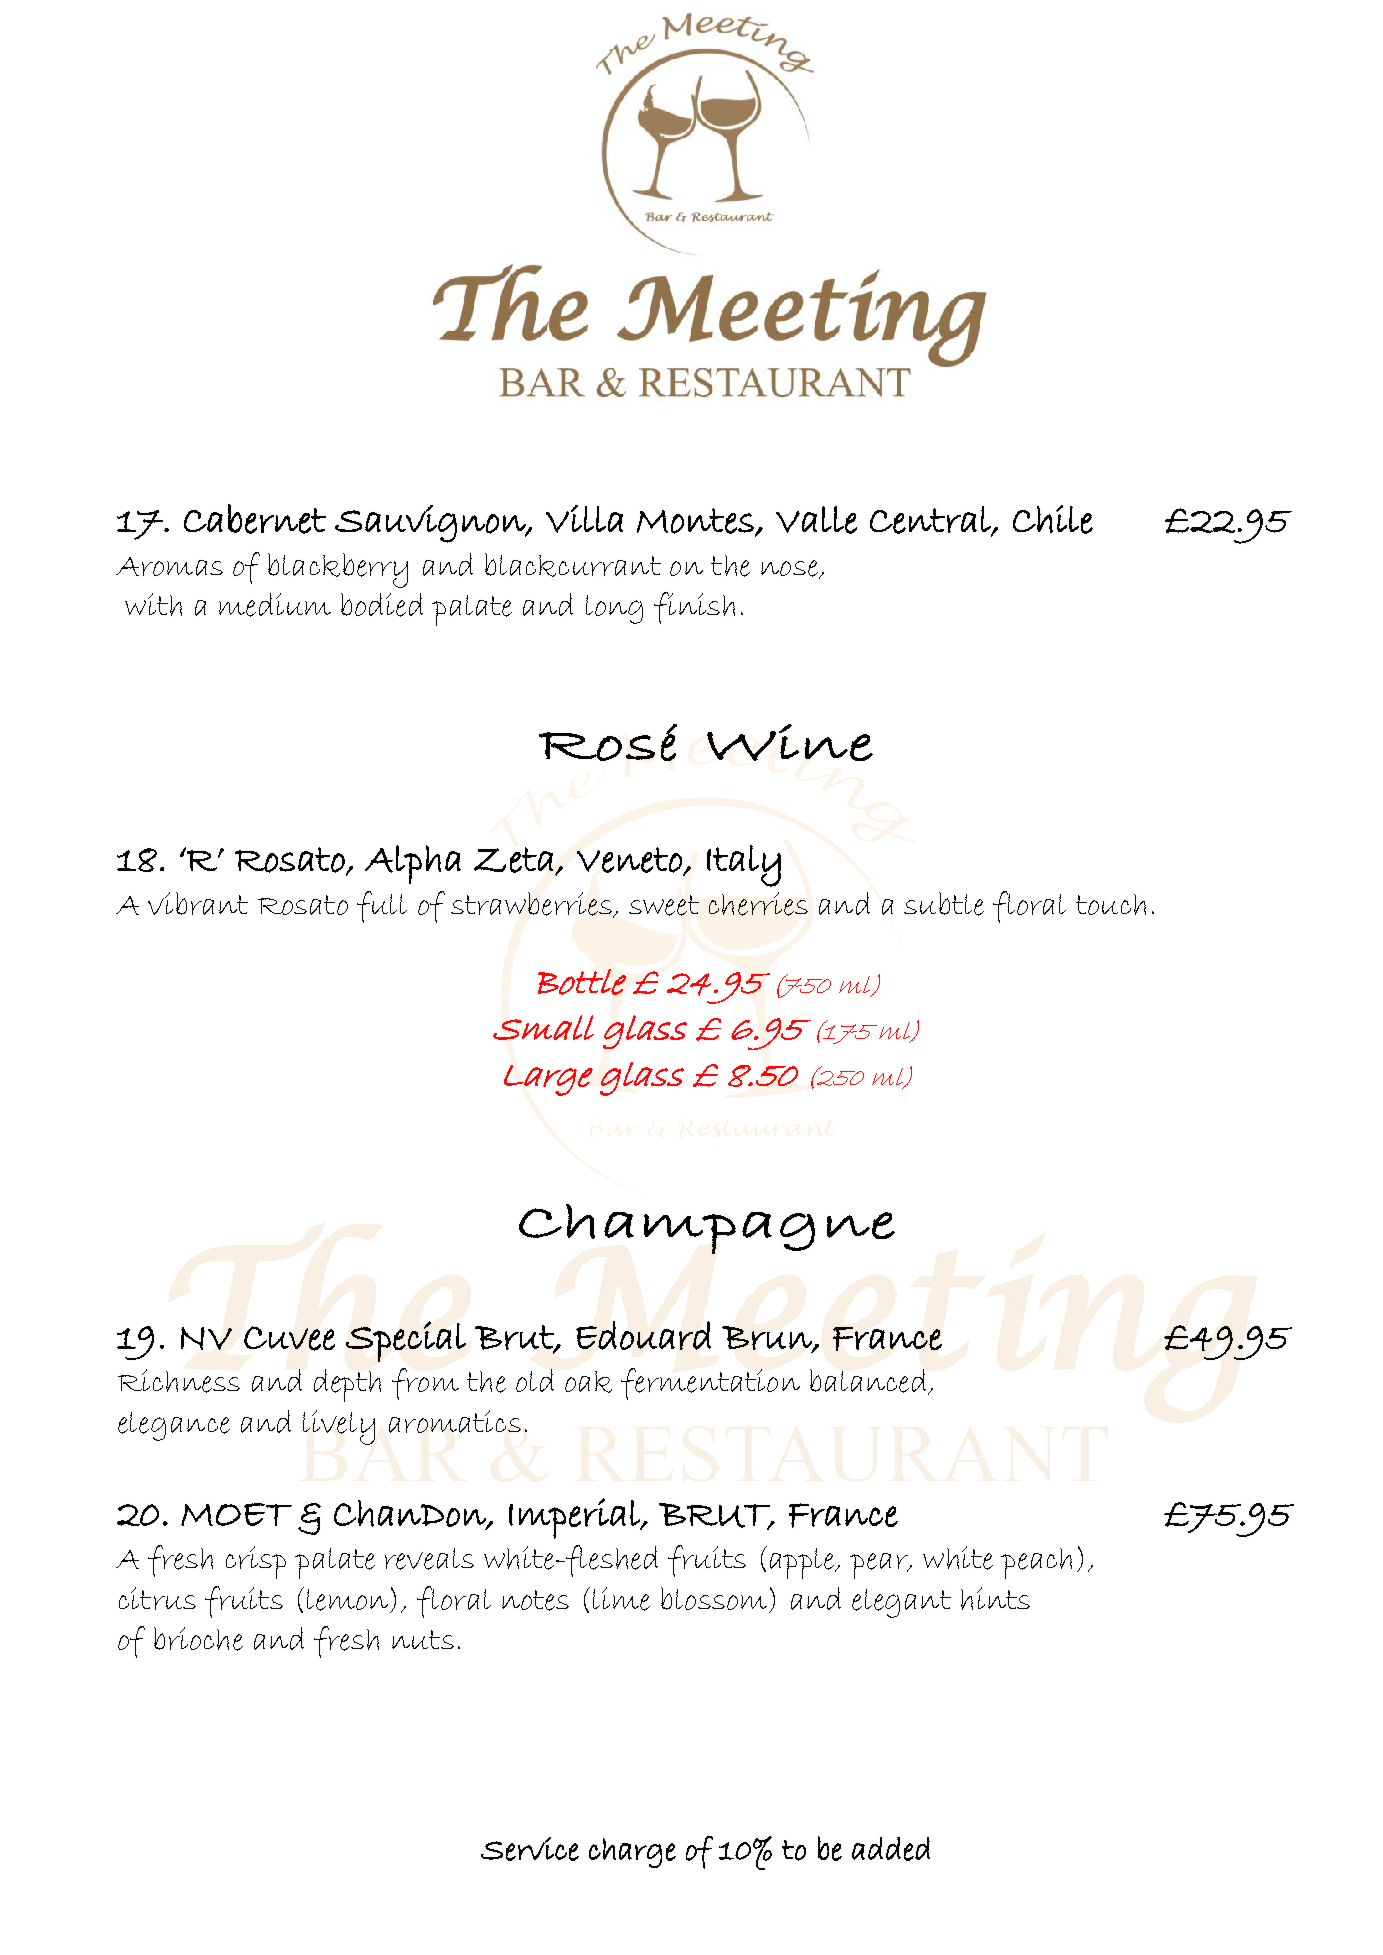  Describe the element at coordinates (198, 903) in the page. I see `vibrant` at that location.
